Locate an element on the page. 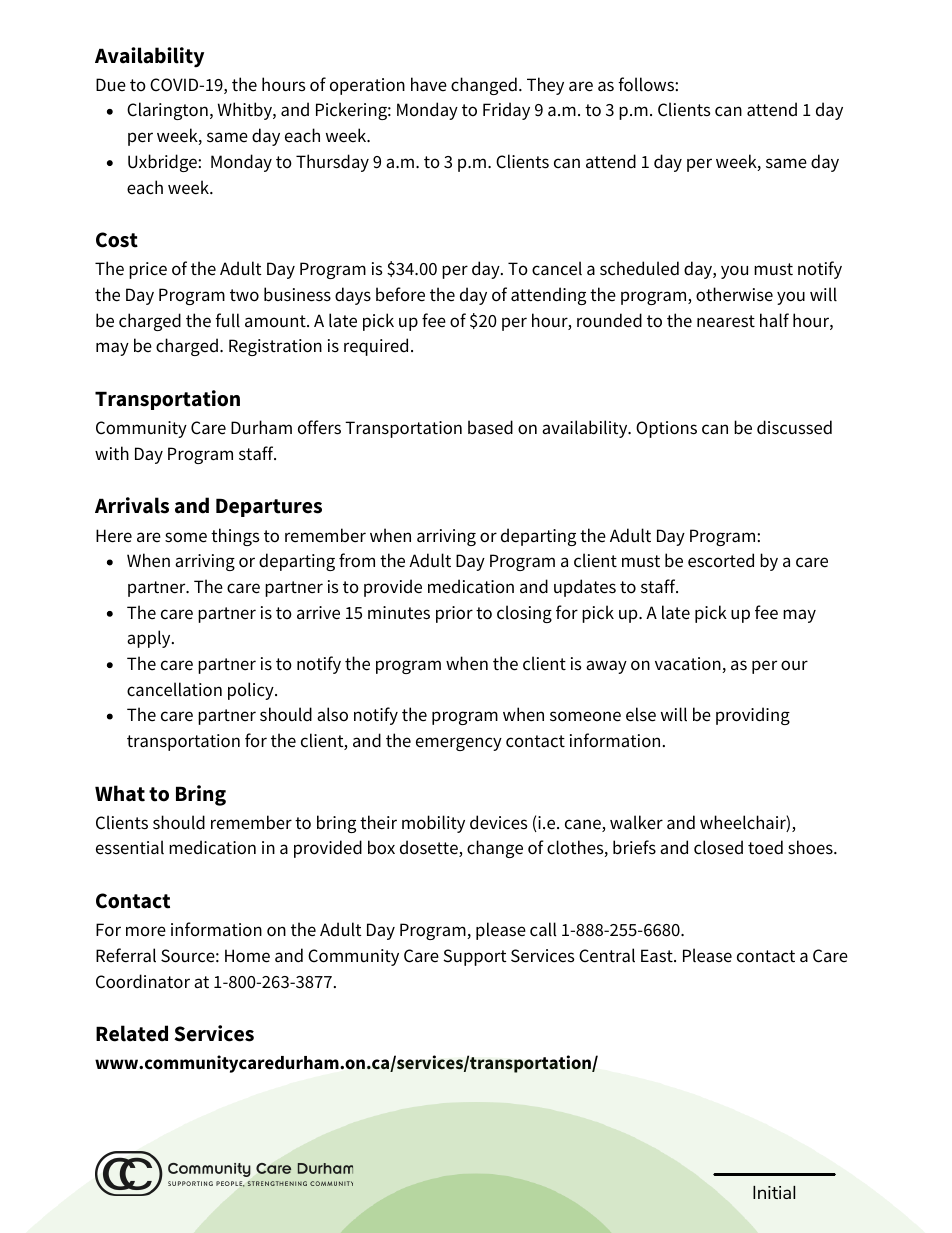 This image has width=952, height=1233. Coordinator is located at coordinates (143, 981).
